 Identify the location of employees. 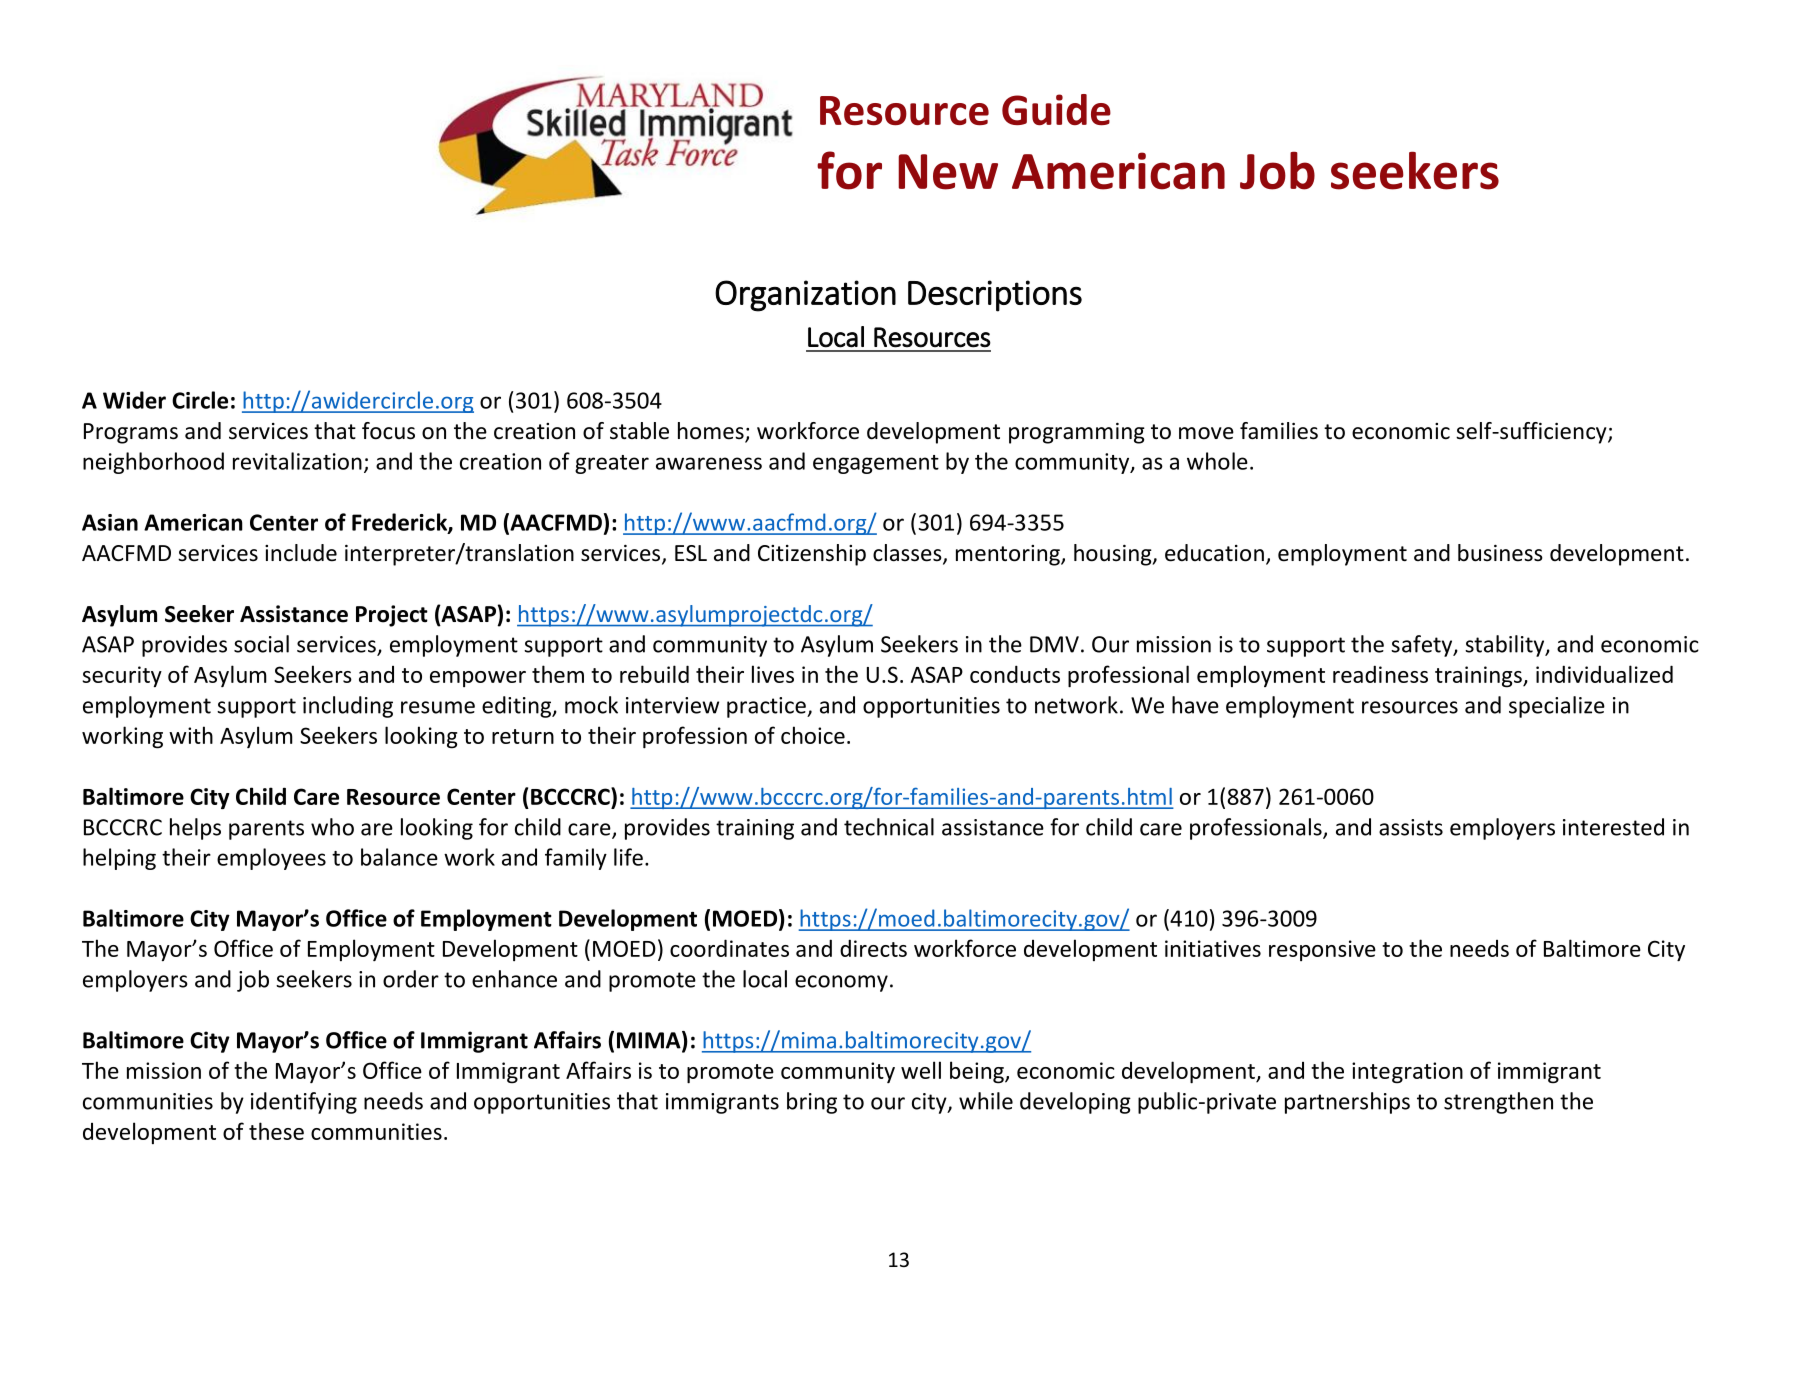
(271, 859).
